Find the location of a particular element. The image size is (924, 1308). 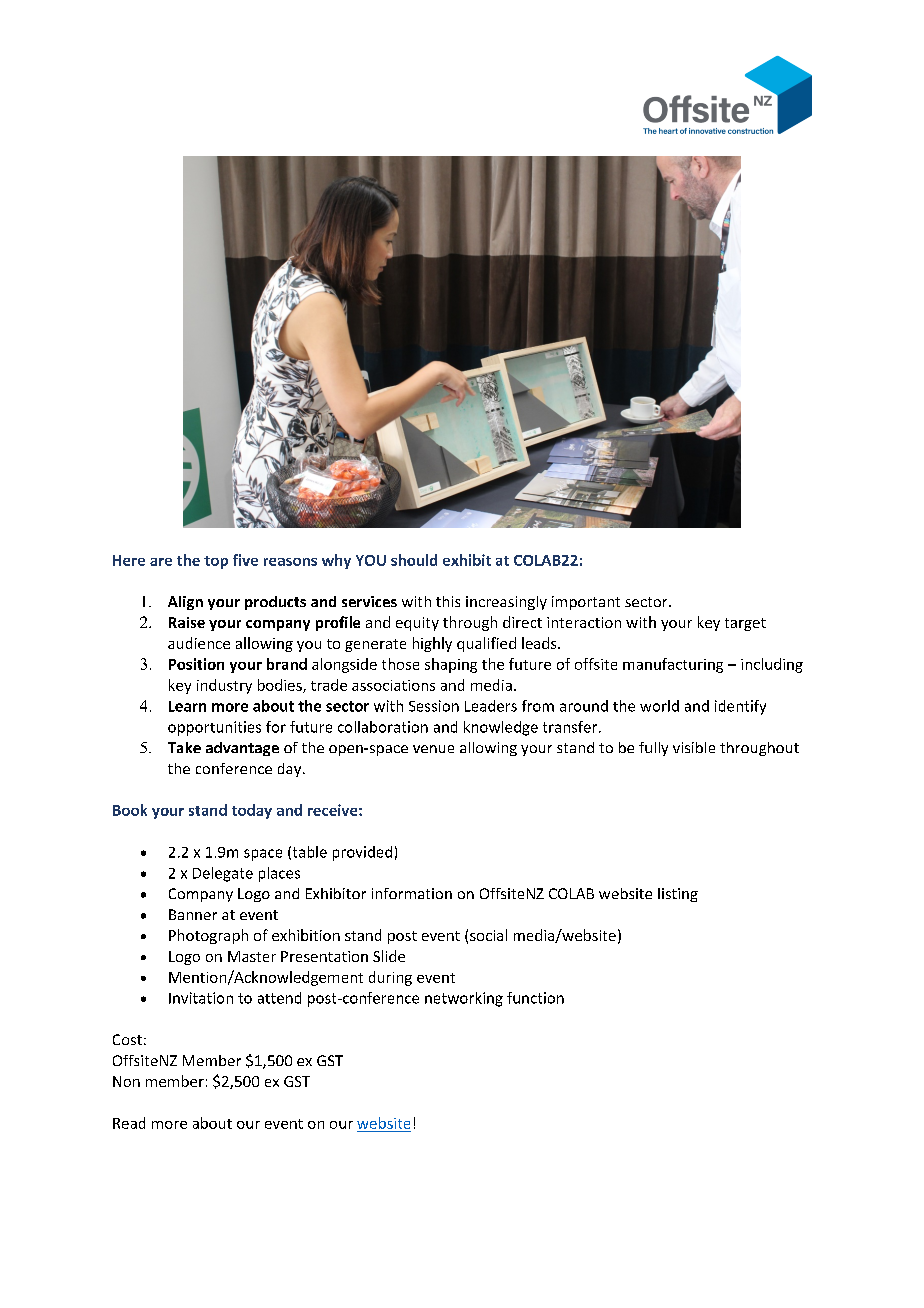

provided is located at coordinates (362, 853).
